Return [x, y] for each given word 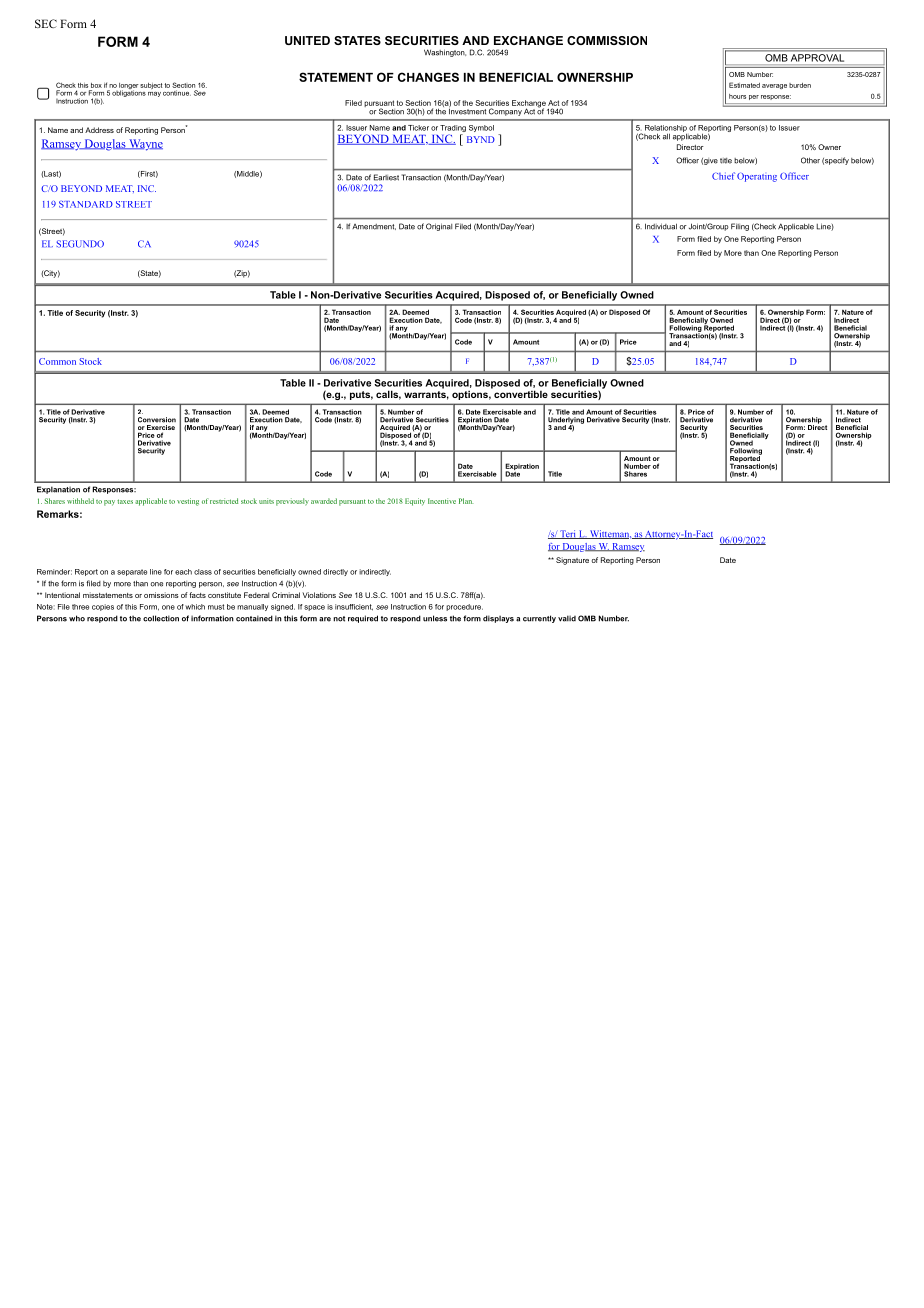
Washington [445, 53]
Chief [723, 176]
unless [435, 618]
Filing [740, 227]
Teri [568, 534]
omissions [161, 595]
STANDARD [86, 204]
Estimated [744, 85]
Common [57, 361]
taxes [125, 501]
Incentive [442, 501]
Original [439, 227]
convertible [520, 393]
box [96, 85]
